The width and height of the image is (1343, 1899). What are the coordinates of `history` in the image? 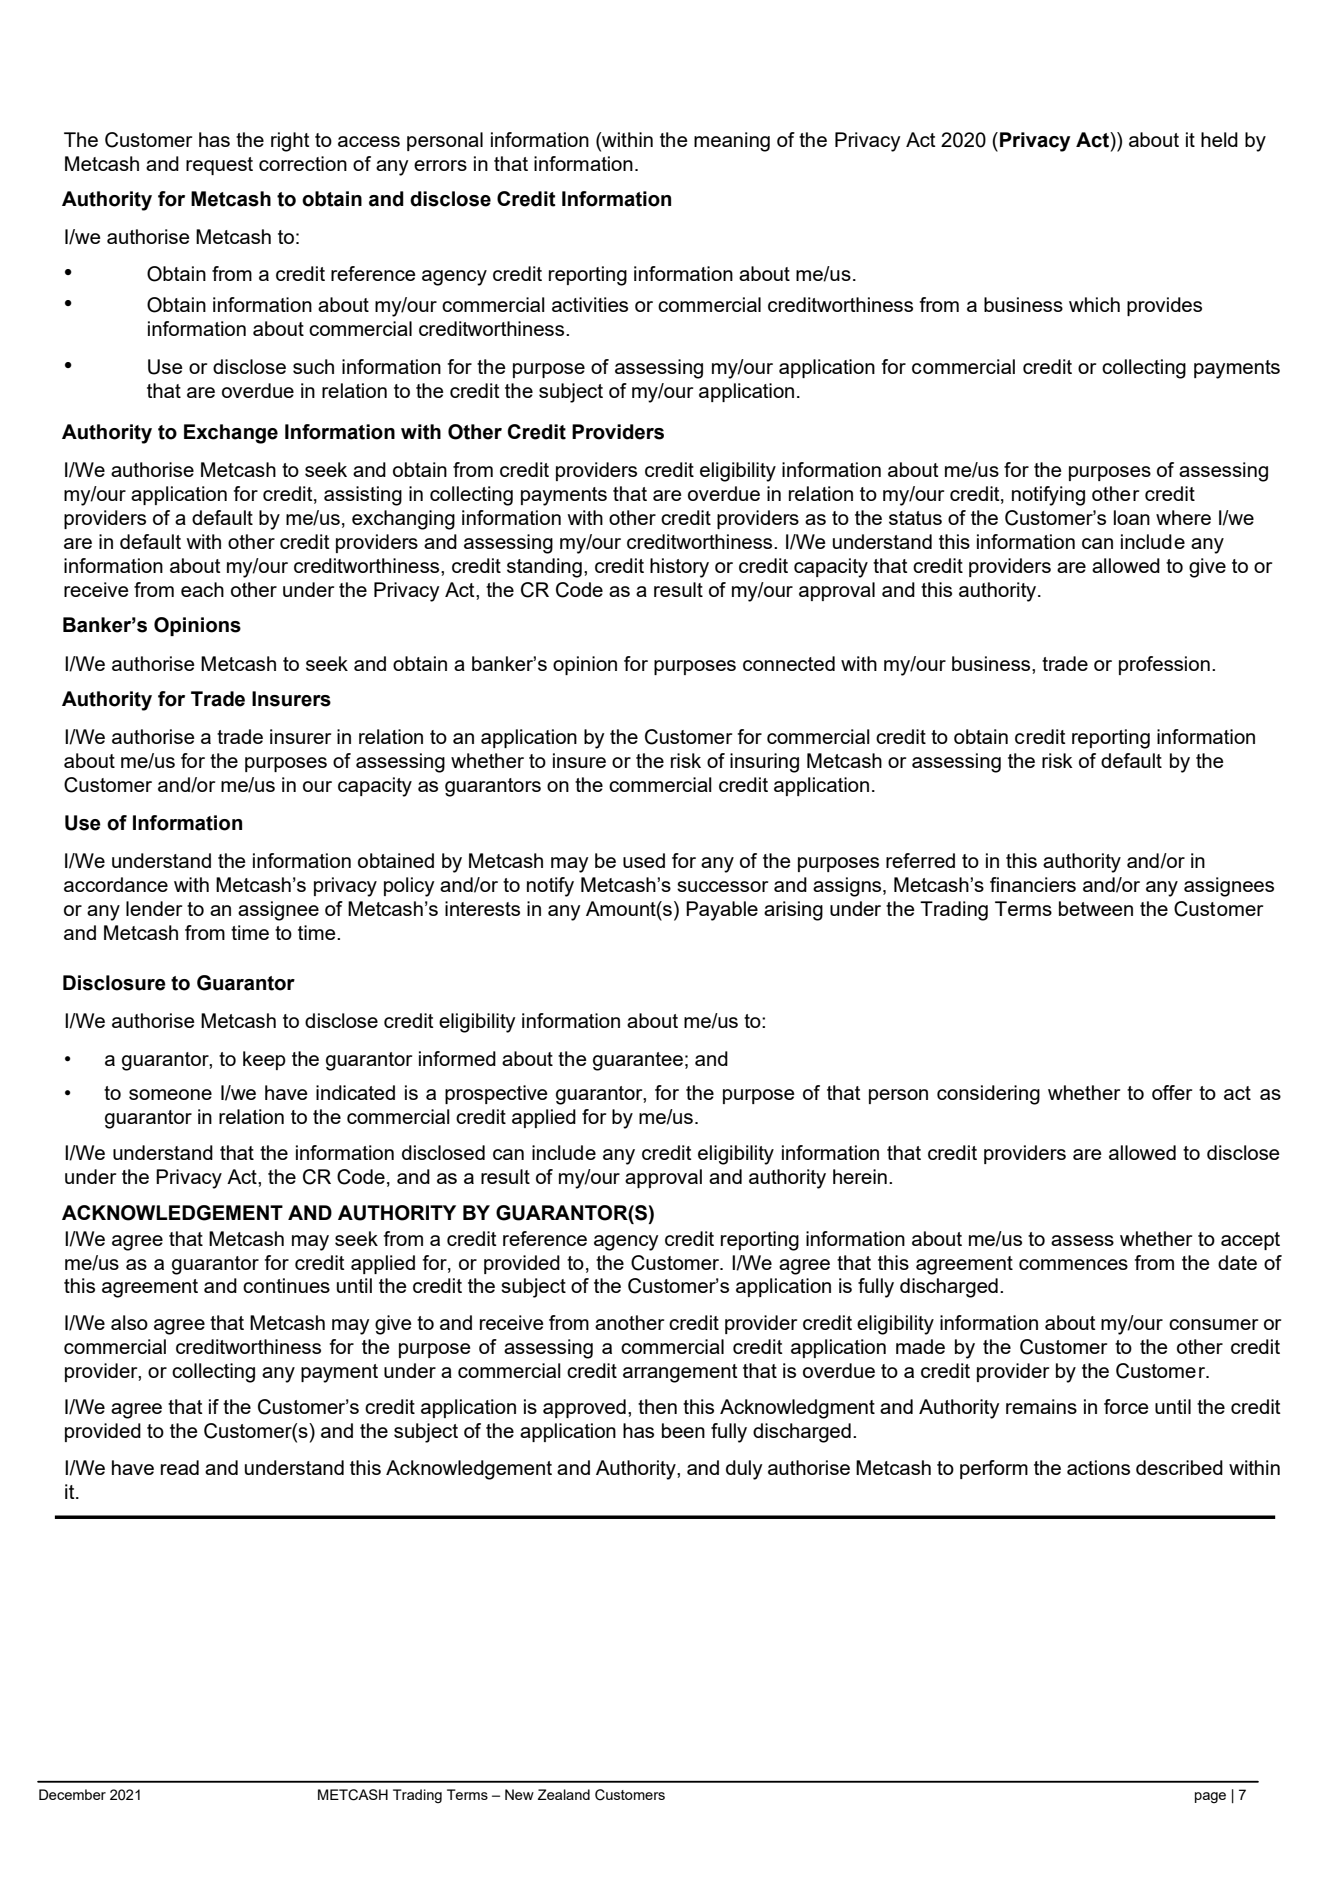 It's located at (679, 568).
